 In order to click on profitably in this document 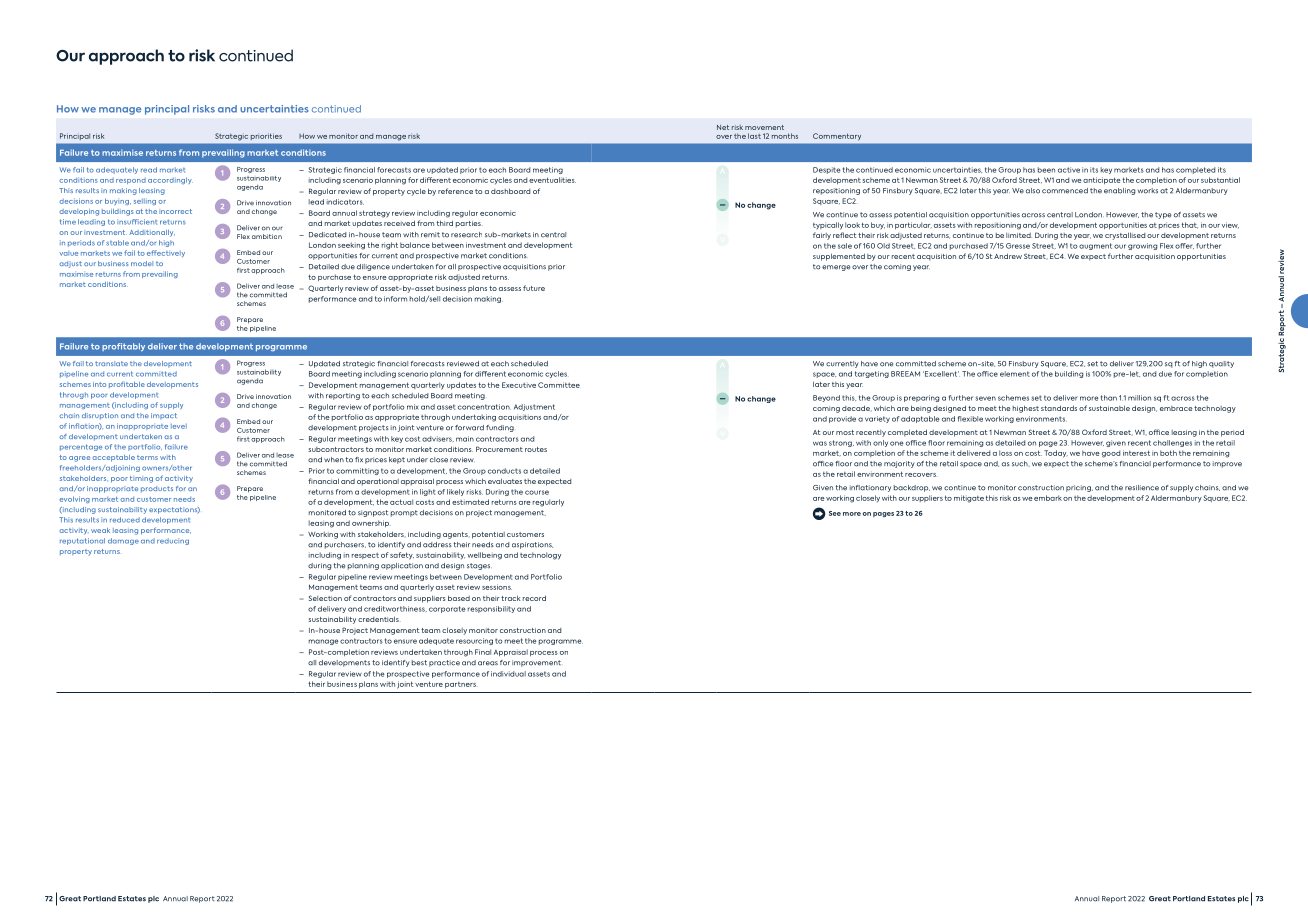, I will do `click(123, 347)`.
